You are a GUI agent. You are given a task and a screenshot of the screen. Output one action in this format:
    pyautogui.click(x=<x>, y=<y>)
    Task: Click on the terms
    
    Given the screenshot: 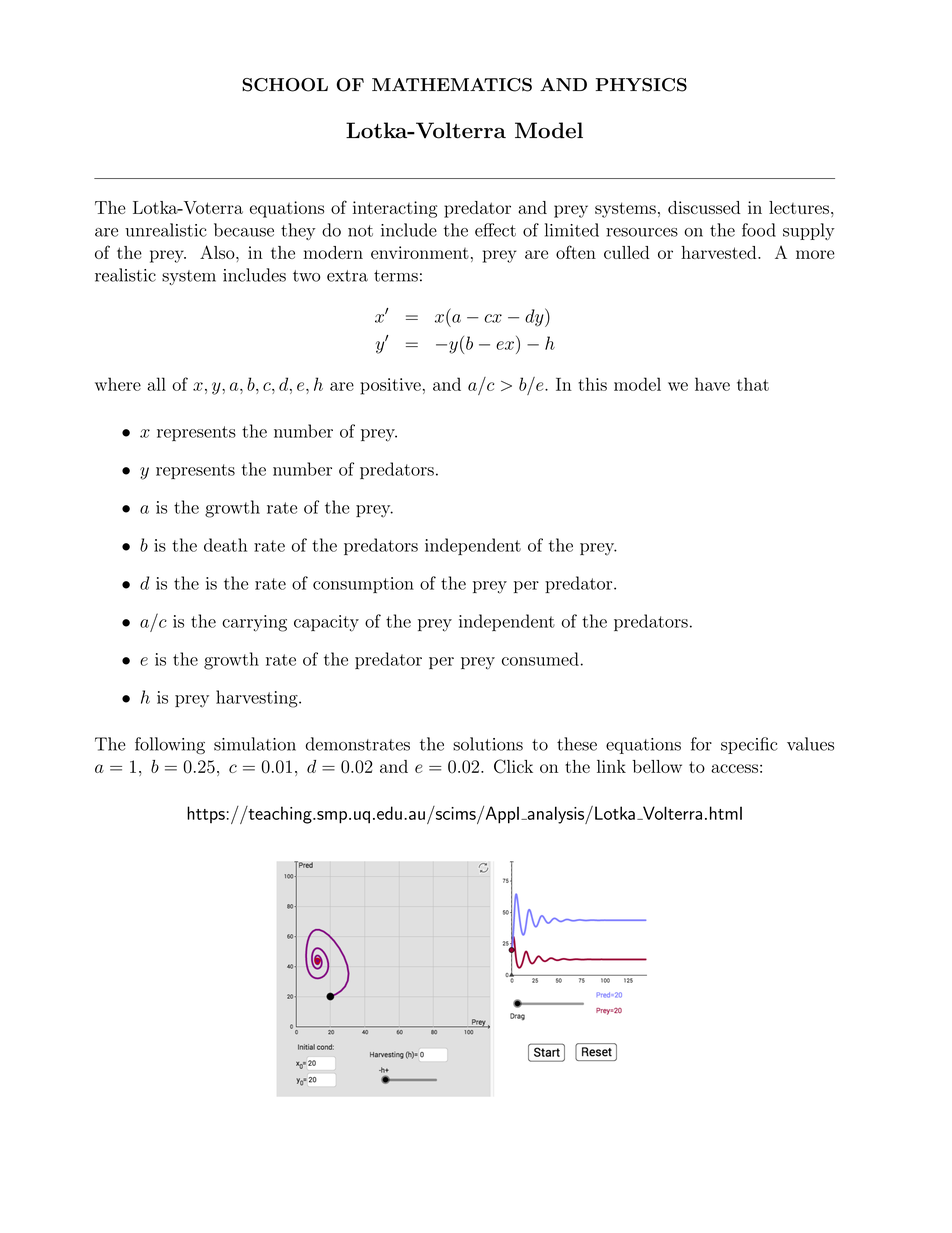 What is the action you would take?
    pyautogui.click(x=396, y=276)
